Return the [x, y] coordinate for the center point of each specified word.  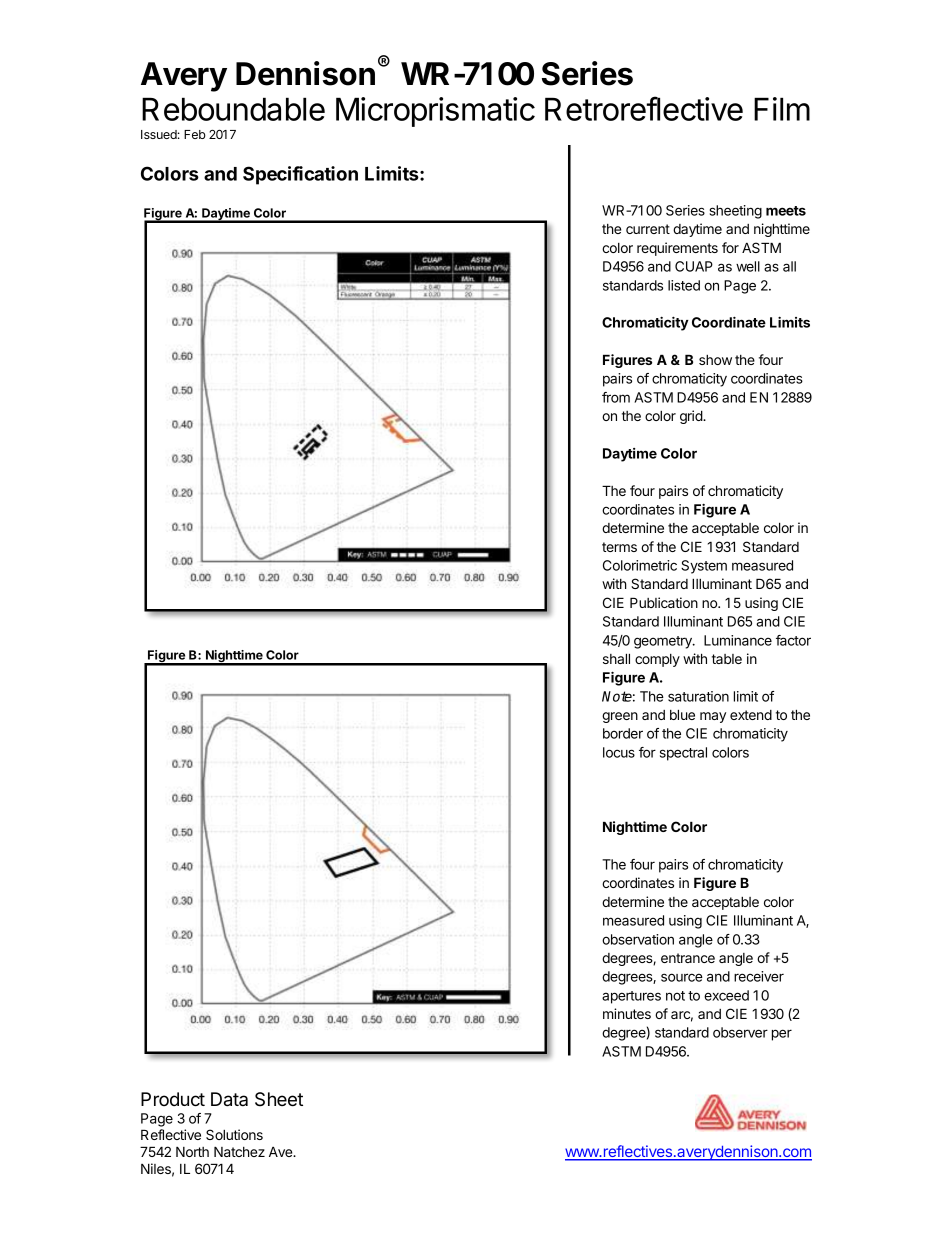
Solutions [234, 1134]
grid [692, 417]
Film [782, 109]
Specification [300, 175]
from [616, 397]
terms [619, 547]
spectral [683, 754]
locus [619, 752]
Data [229, 1099]
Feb [195, 134]
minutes [627, 1013]
